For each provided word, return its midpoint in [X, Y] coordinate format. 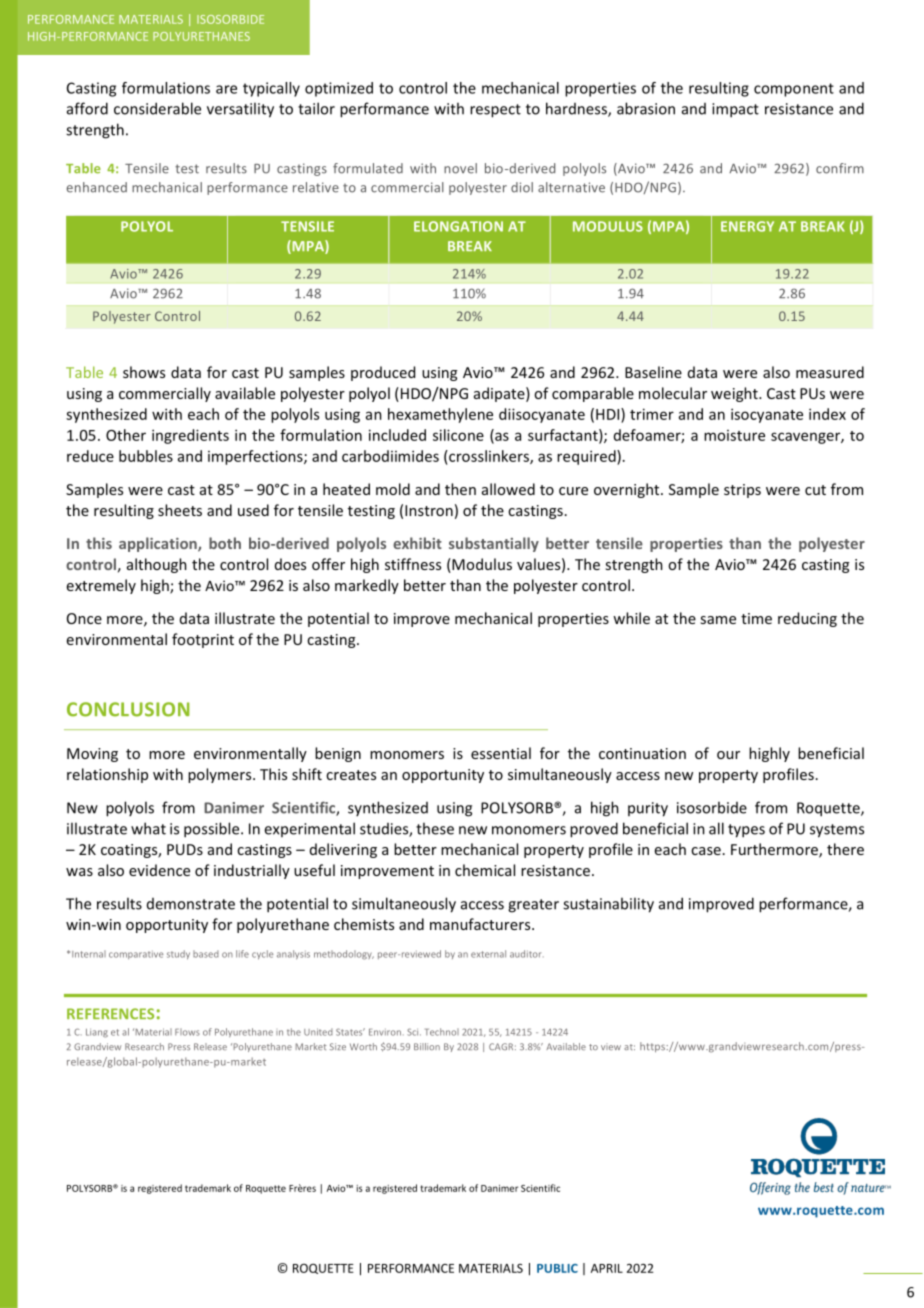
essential [501, 753]
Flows [187, 1032]
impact [735, 110]
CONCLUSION [128, 709]
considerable [157, 108]
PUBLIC [557, 1268]
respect [495, 111]
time [756, 618]
